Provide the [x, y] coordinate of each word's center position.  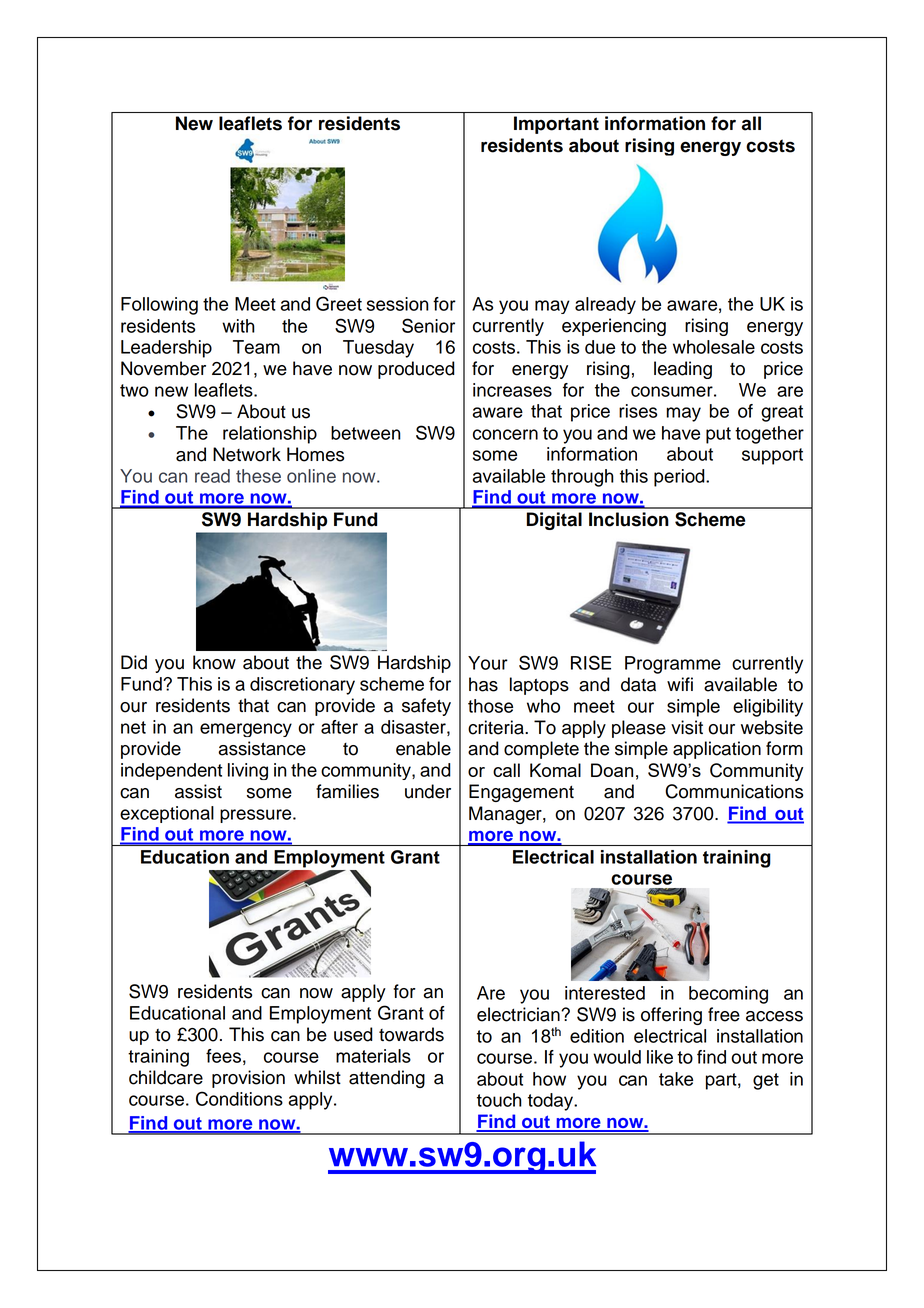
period [680, 478]
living [248, 771]
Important [556, 125]
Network [247, 454]
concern [505, 434]
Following [159, 306]
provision [248, 1079]
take [676, 1079]
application [717, 750]
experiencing [614, 327]
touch [499, 1100]
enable [423, 748]
